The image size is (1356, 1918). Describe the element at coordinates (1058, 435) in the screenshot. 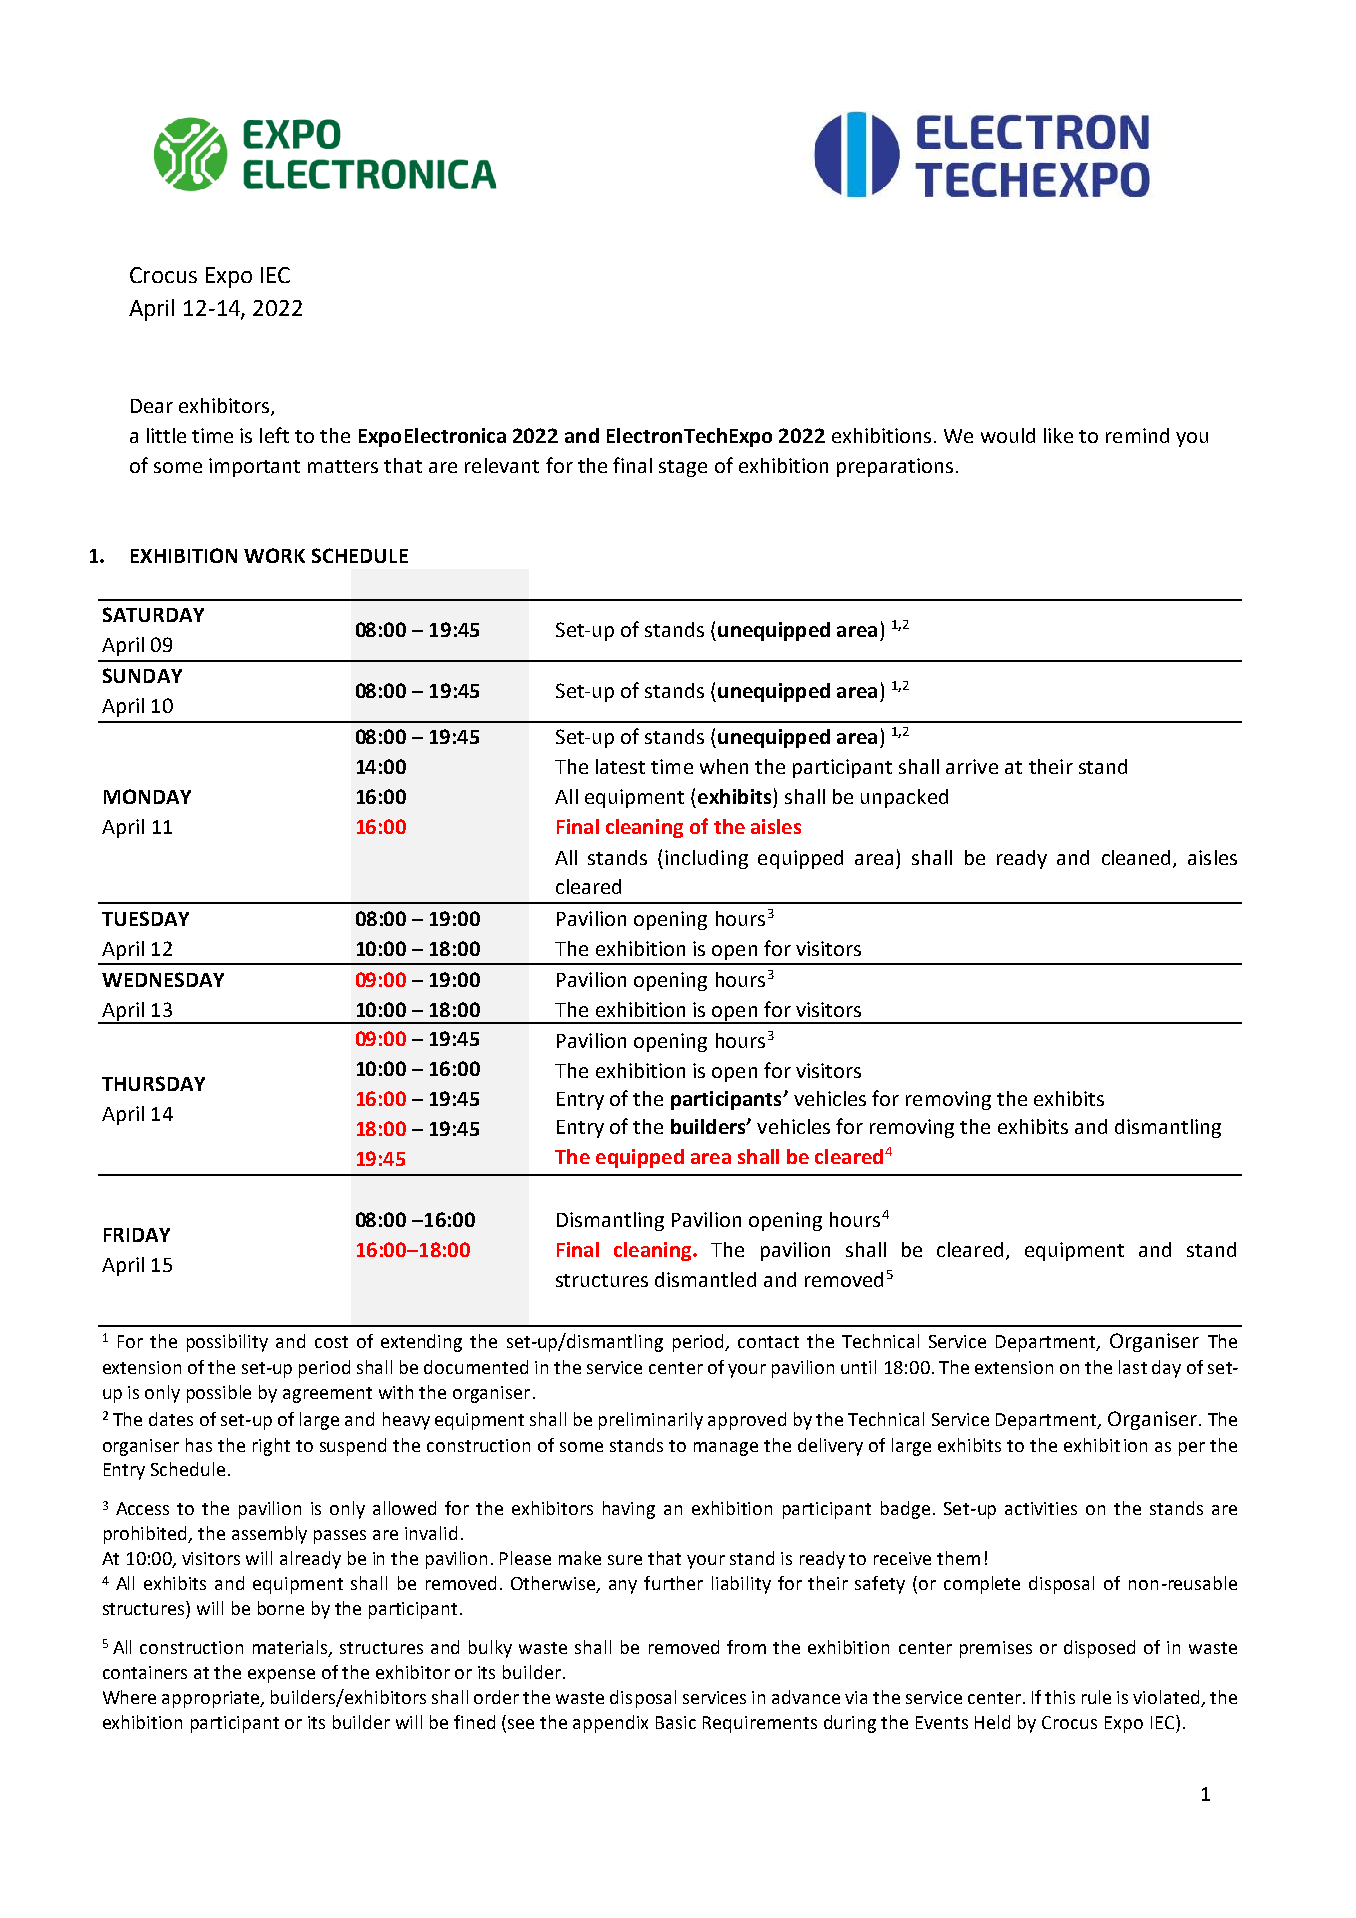

I see `like` at that location.
